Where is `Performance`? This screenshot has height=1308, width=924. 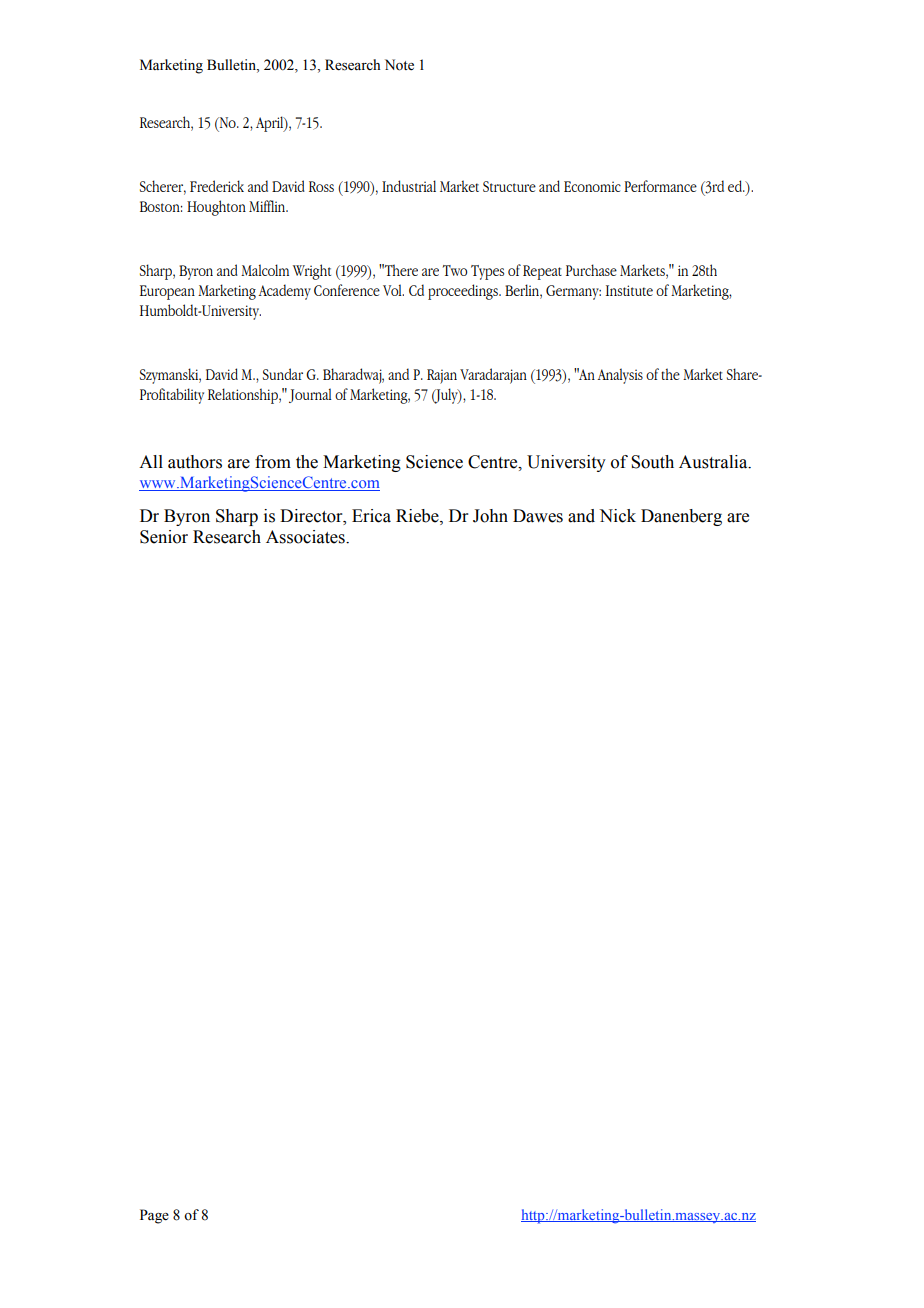
Performance is located at coordinates (660, 186).
